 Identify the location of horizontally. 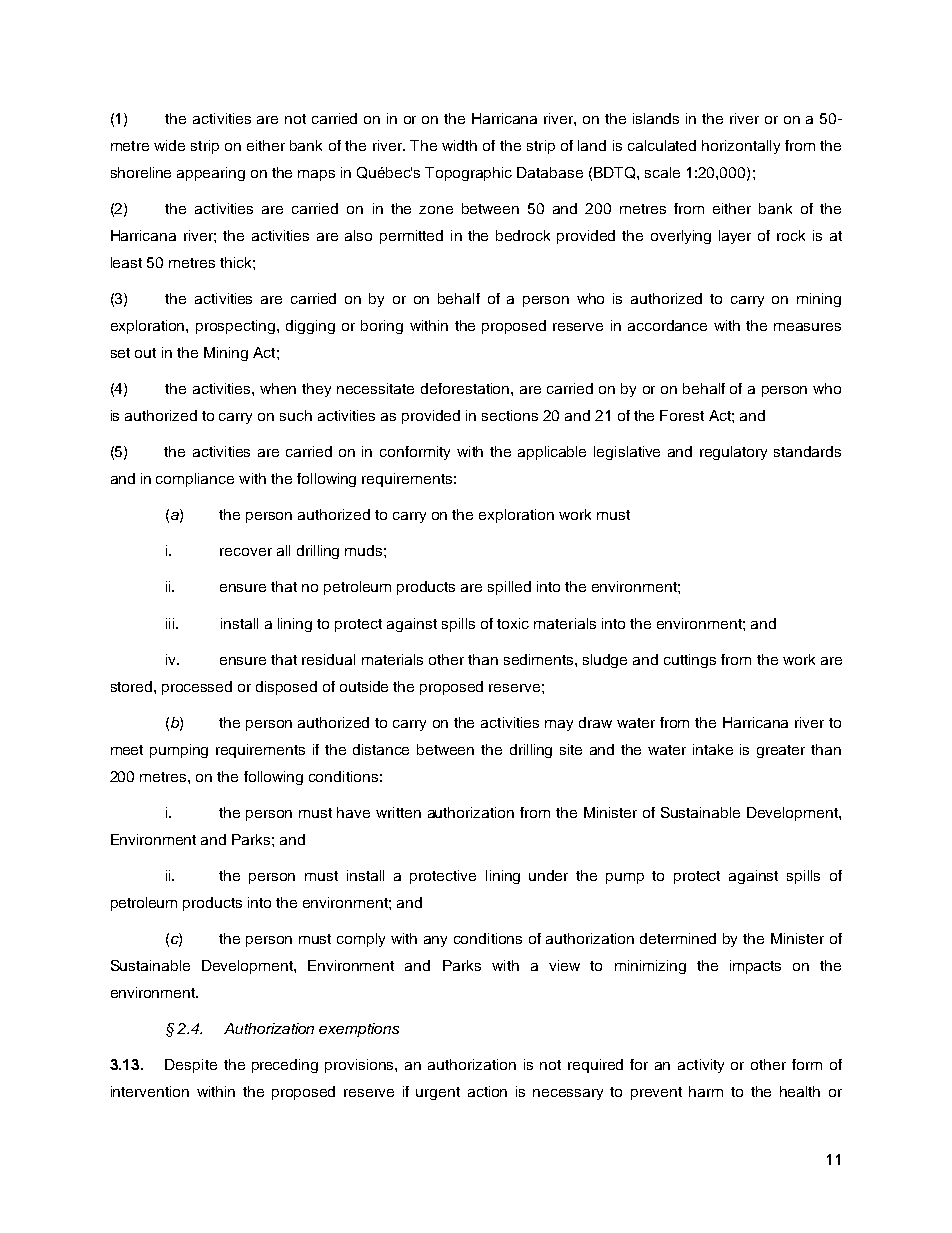
(741, 147).
